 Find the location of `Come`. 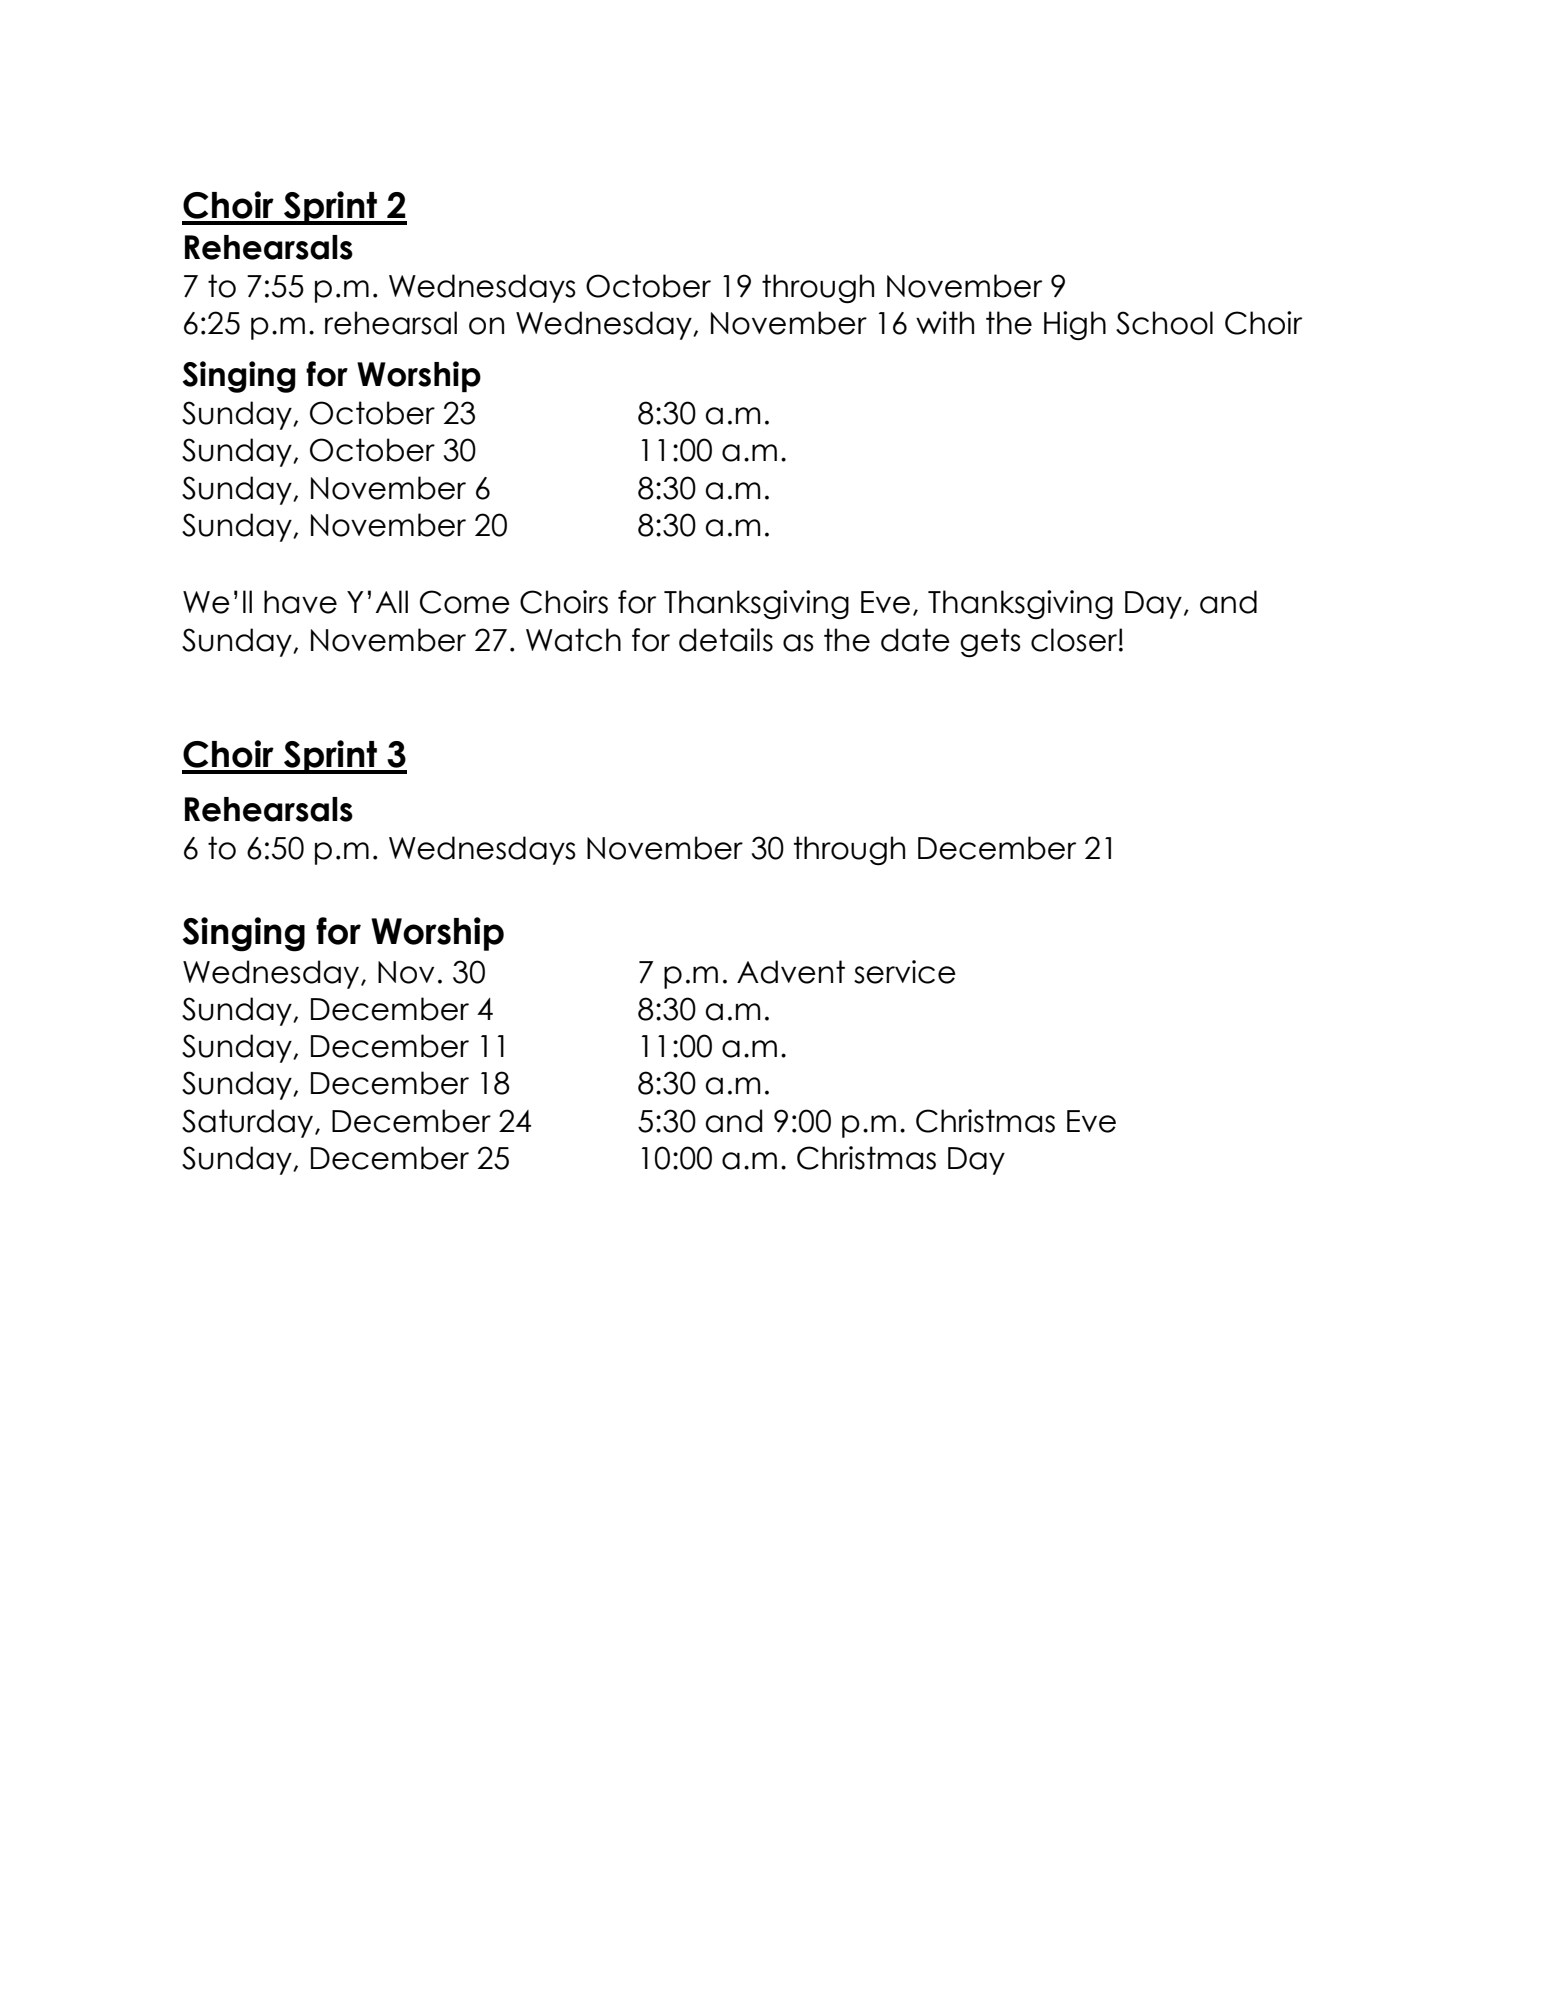

Come is located at coordinates (465, 602).
